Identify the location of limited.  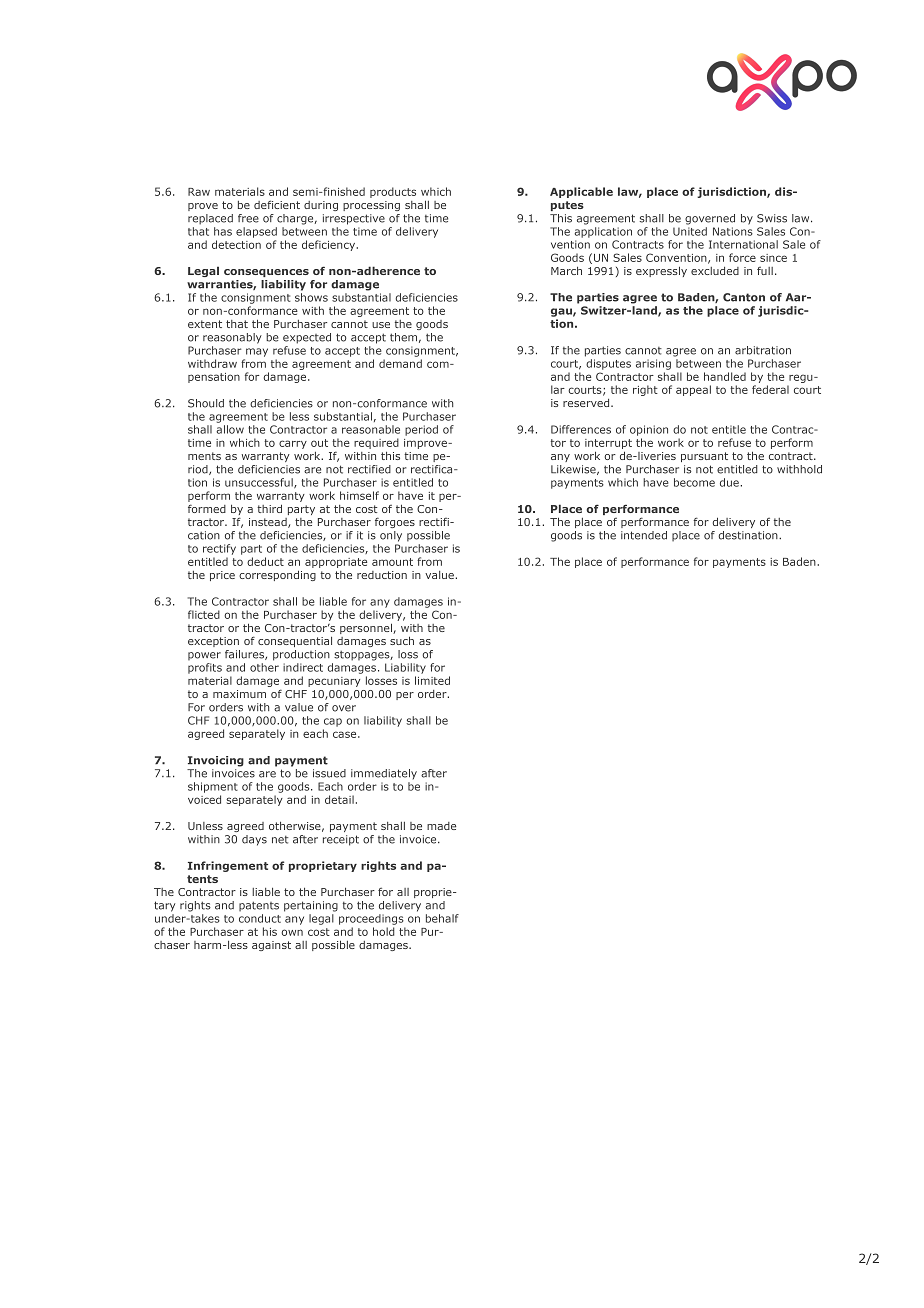
(432, 680).
